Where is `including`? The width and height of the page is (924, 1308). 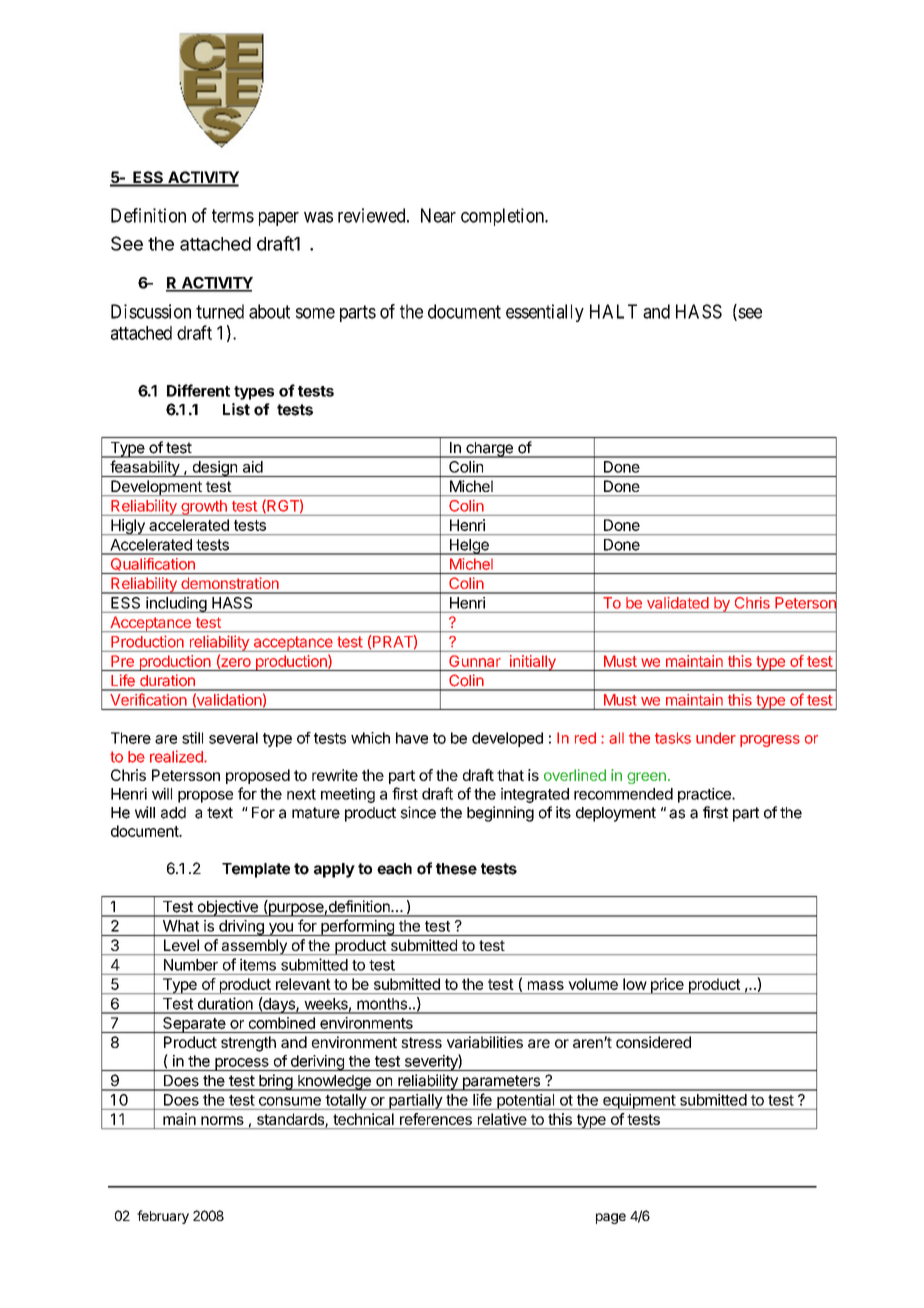
including is located at coordinates (176, 605).
